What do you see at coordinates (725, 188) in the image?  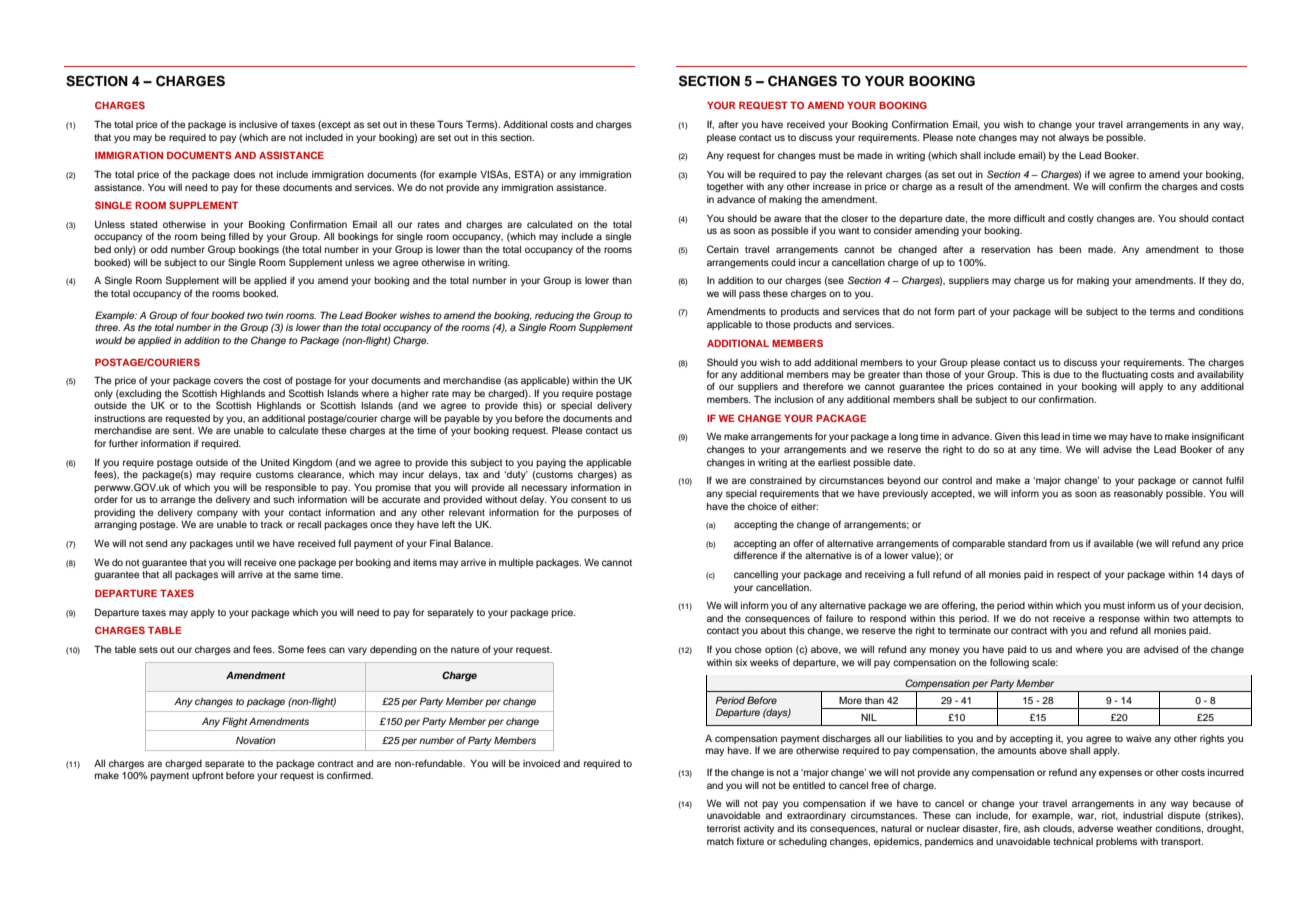 I see `together` at bounding box center [725, 188].
